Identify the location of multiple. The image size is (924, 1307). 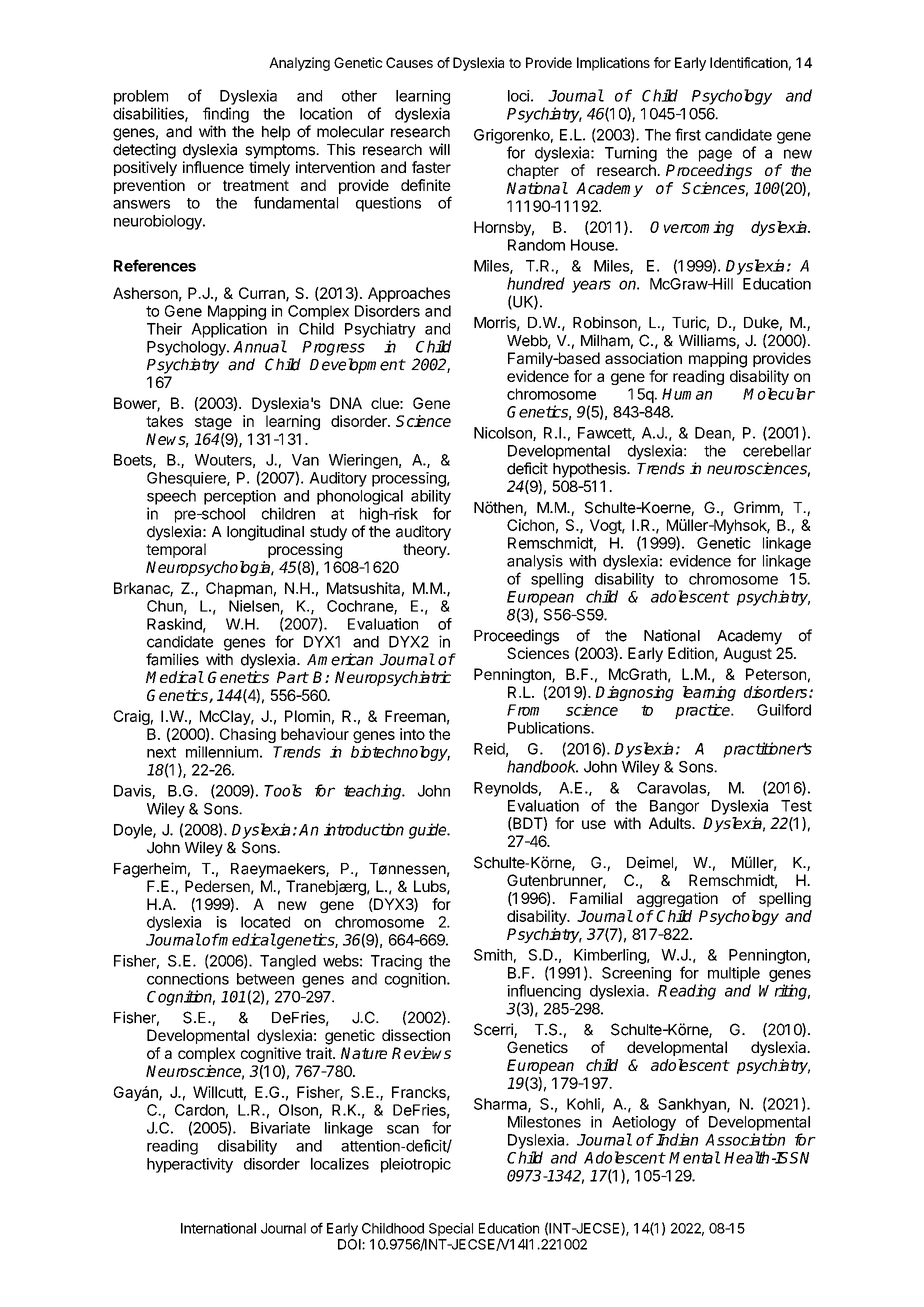
(734, 974).
